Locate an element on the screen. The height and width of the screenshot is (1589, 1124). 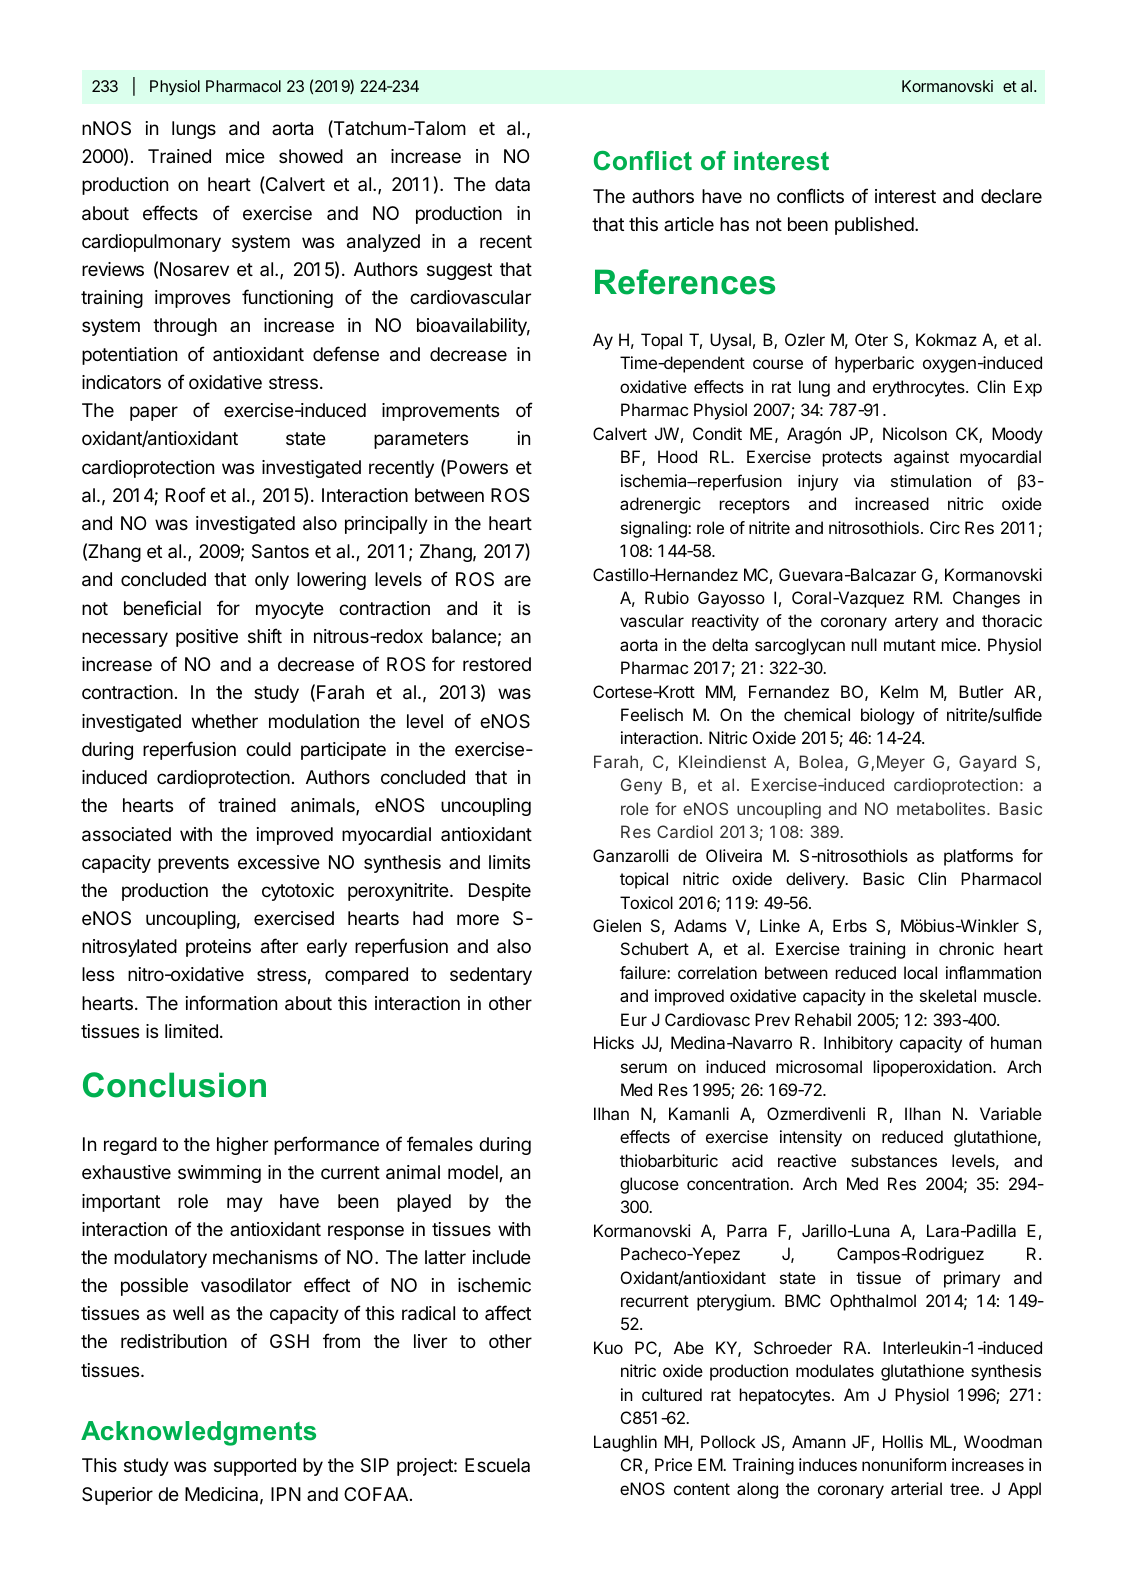
model is located at coordinates (474, 1173).
